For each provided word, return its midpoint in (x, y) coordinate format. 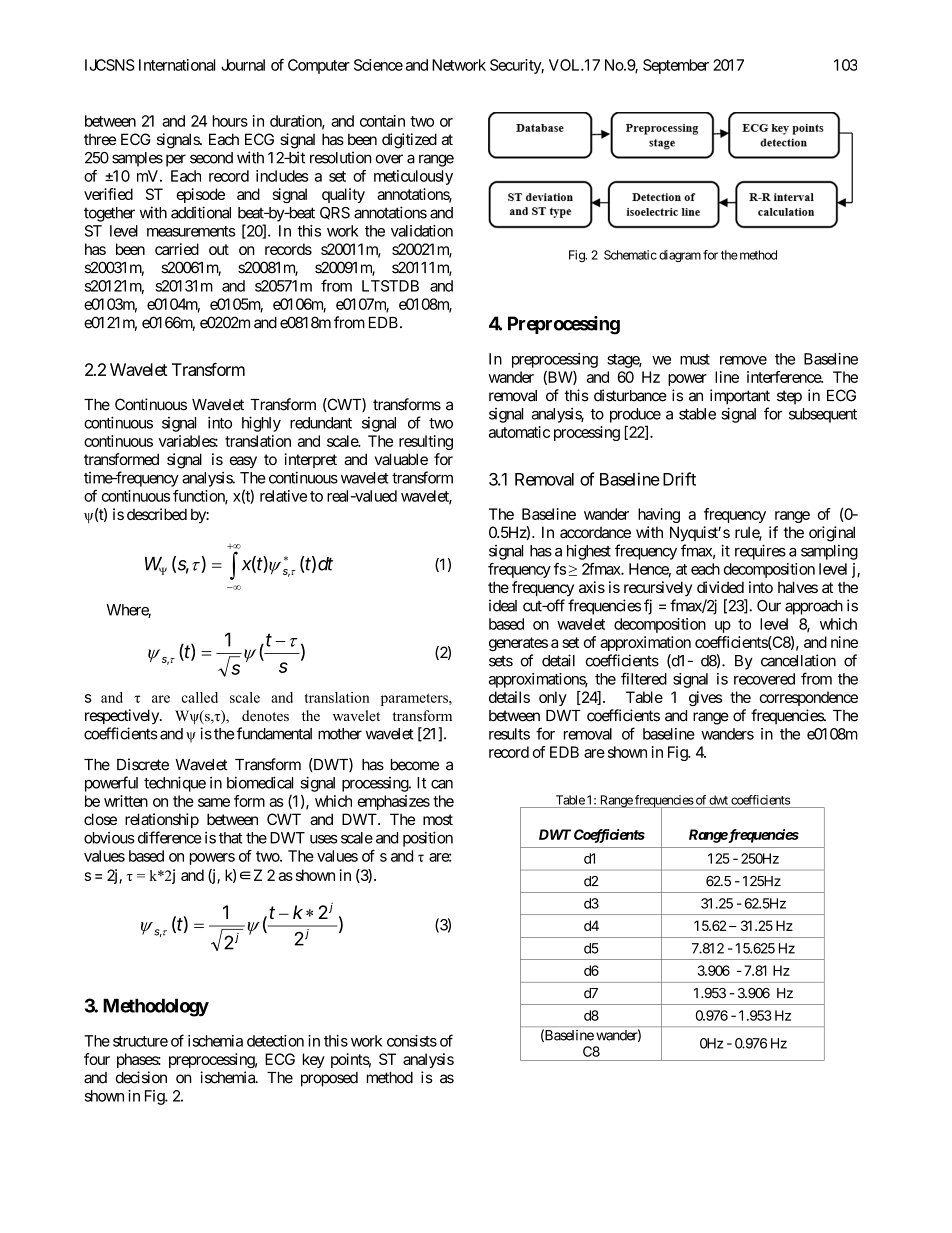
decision (141, 1077)
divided (720, 587)
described (157, 514)
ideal (503, 605)
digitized (409, 141)
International (177, 65)
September (676, 66)
